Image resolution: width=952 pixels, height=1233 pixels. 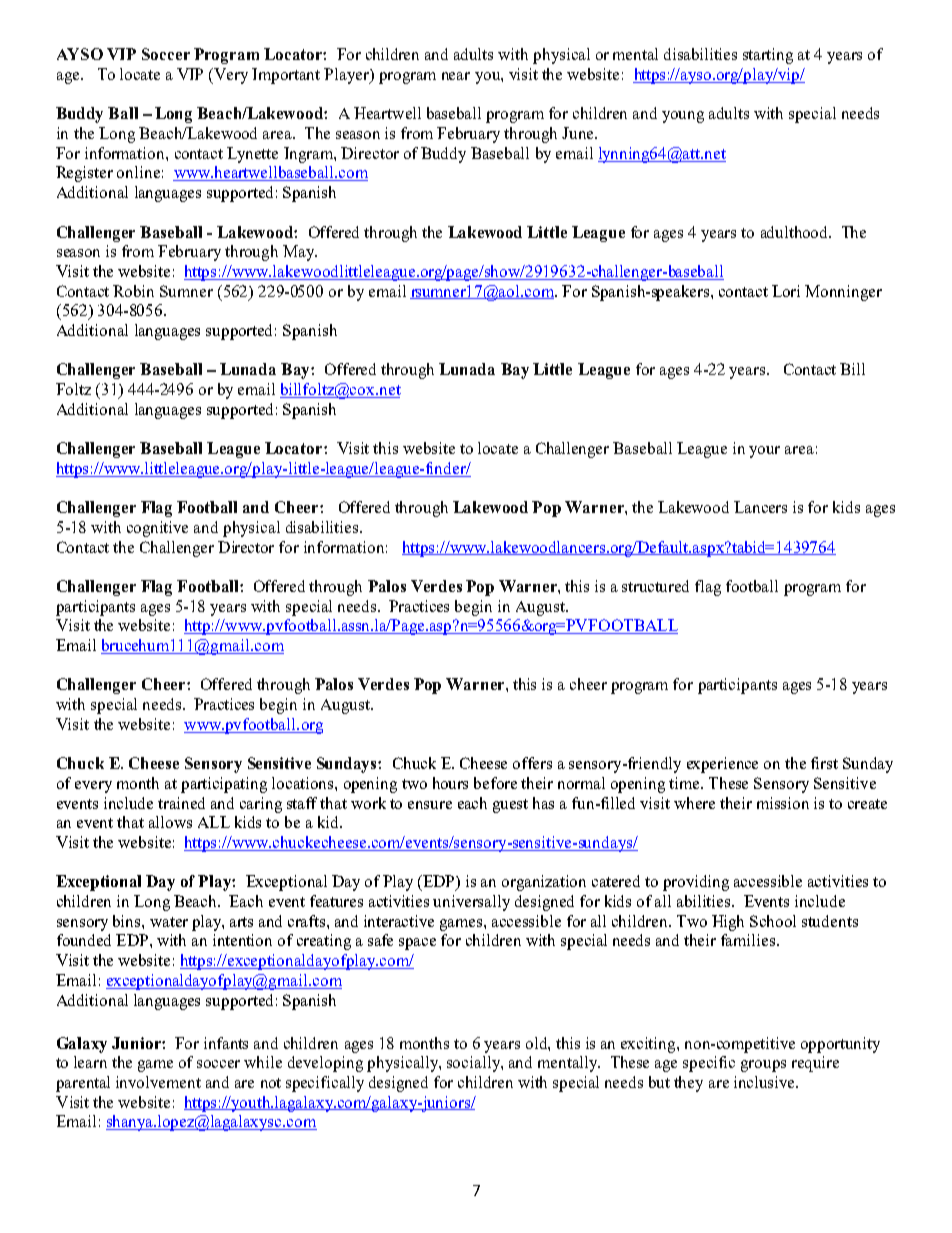 I want to click on trained, so click(x=181, y=803).
